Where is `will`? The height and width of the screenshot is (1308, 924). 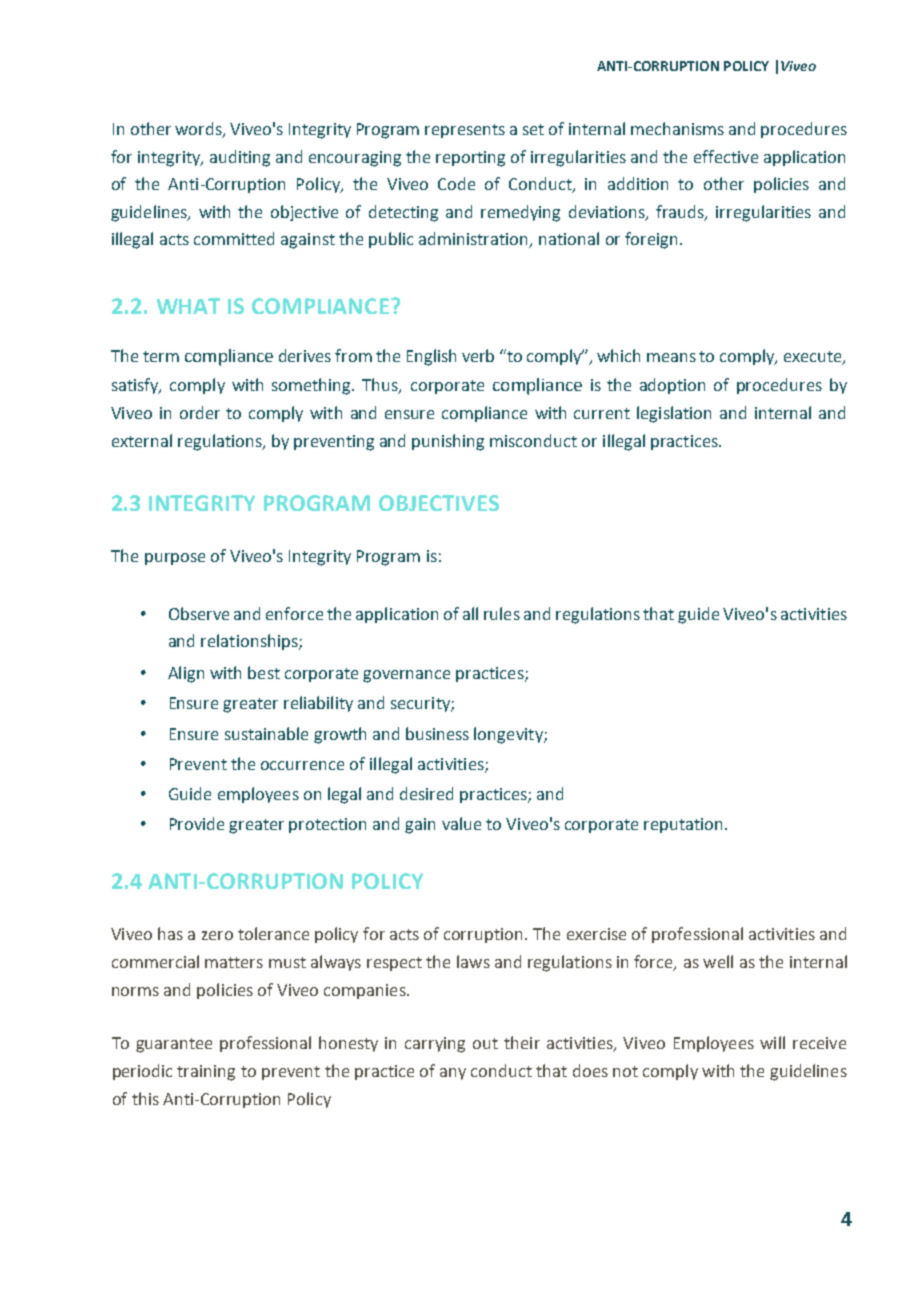
will is located at coordinates (772, 1042).
